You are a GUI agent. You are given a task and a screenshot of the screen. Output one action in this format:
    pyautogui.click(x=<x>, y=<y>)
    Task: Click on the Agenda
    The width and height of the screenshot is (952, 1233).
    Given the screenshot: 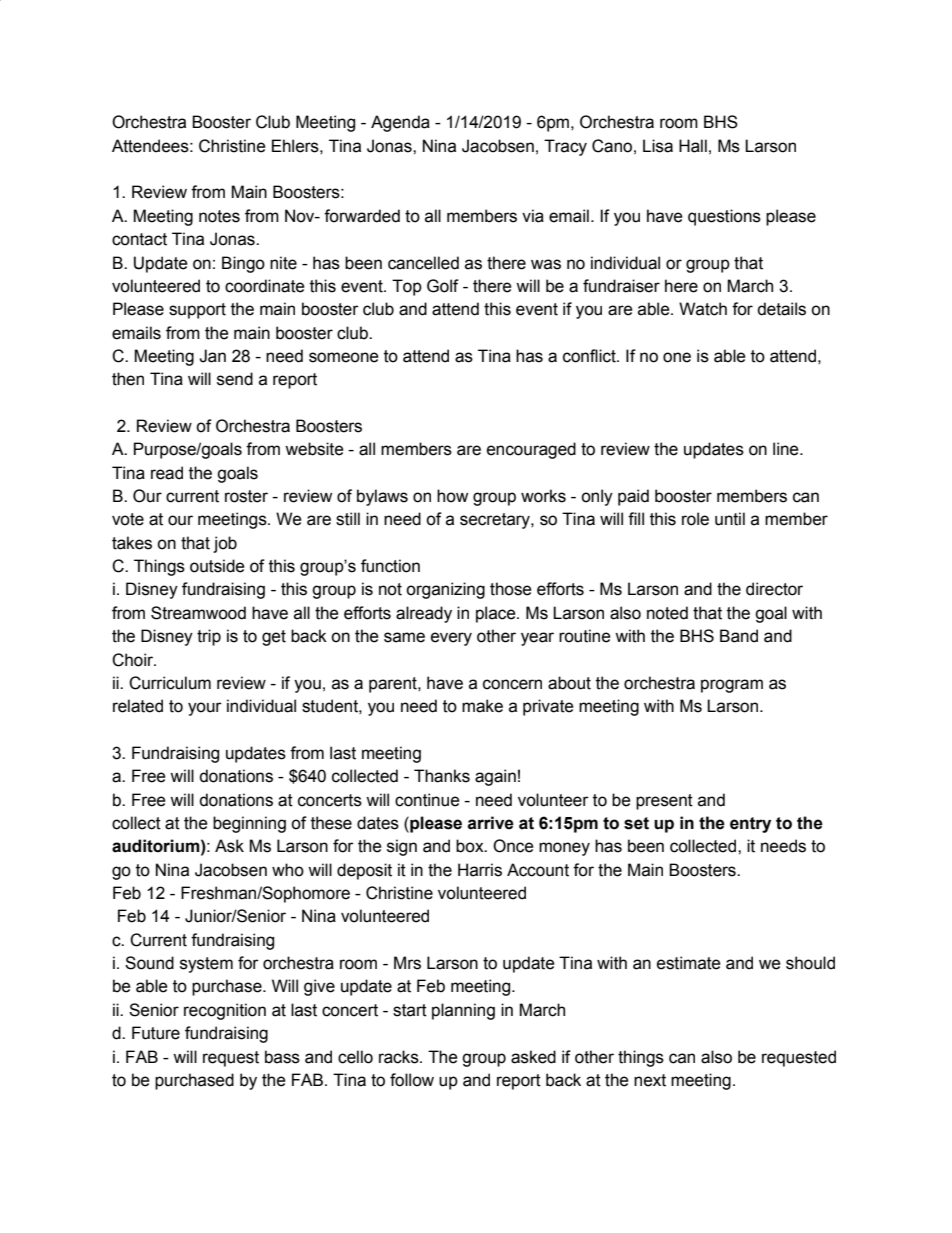 What is the action you would take?
    pyautogui.click(x=400, y=123)
